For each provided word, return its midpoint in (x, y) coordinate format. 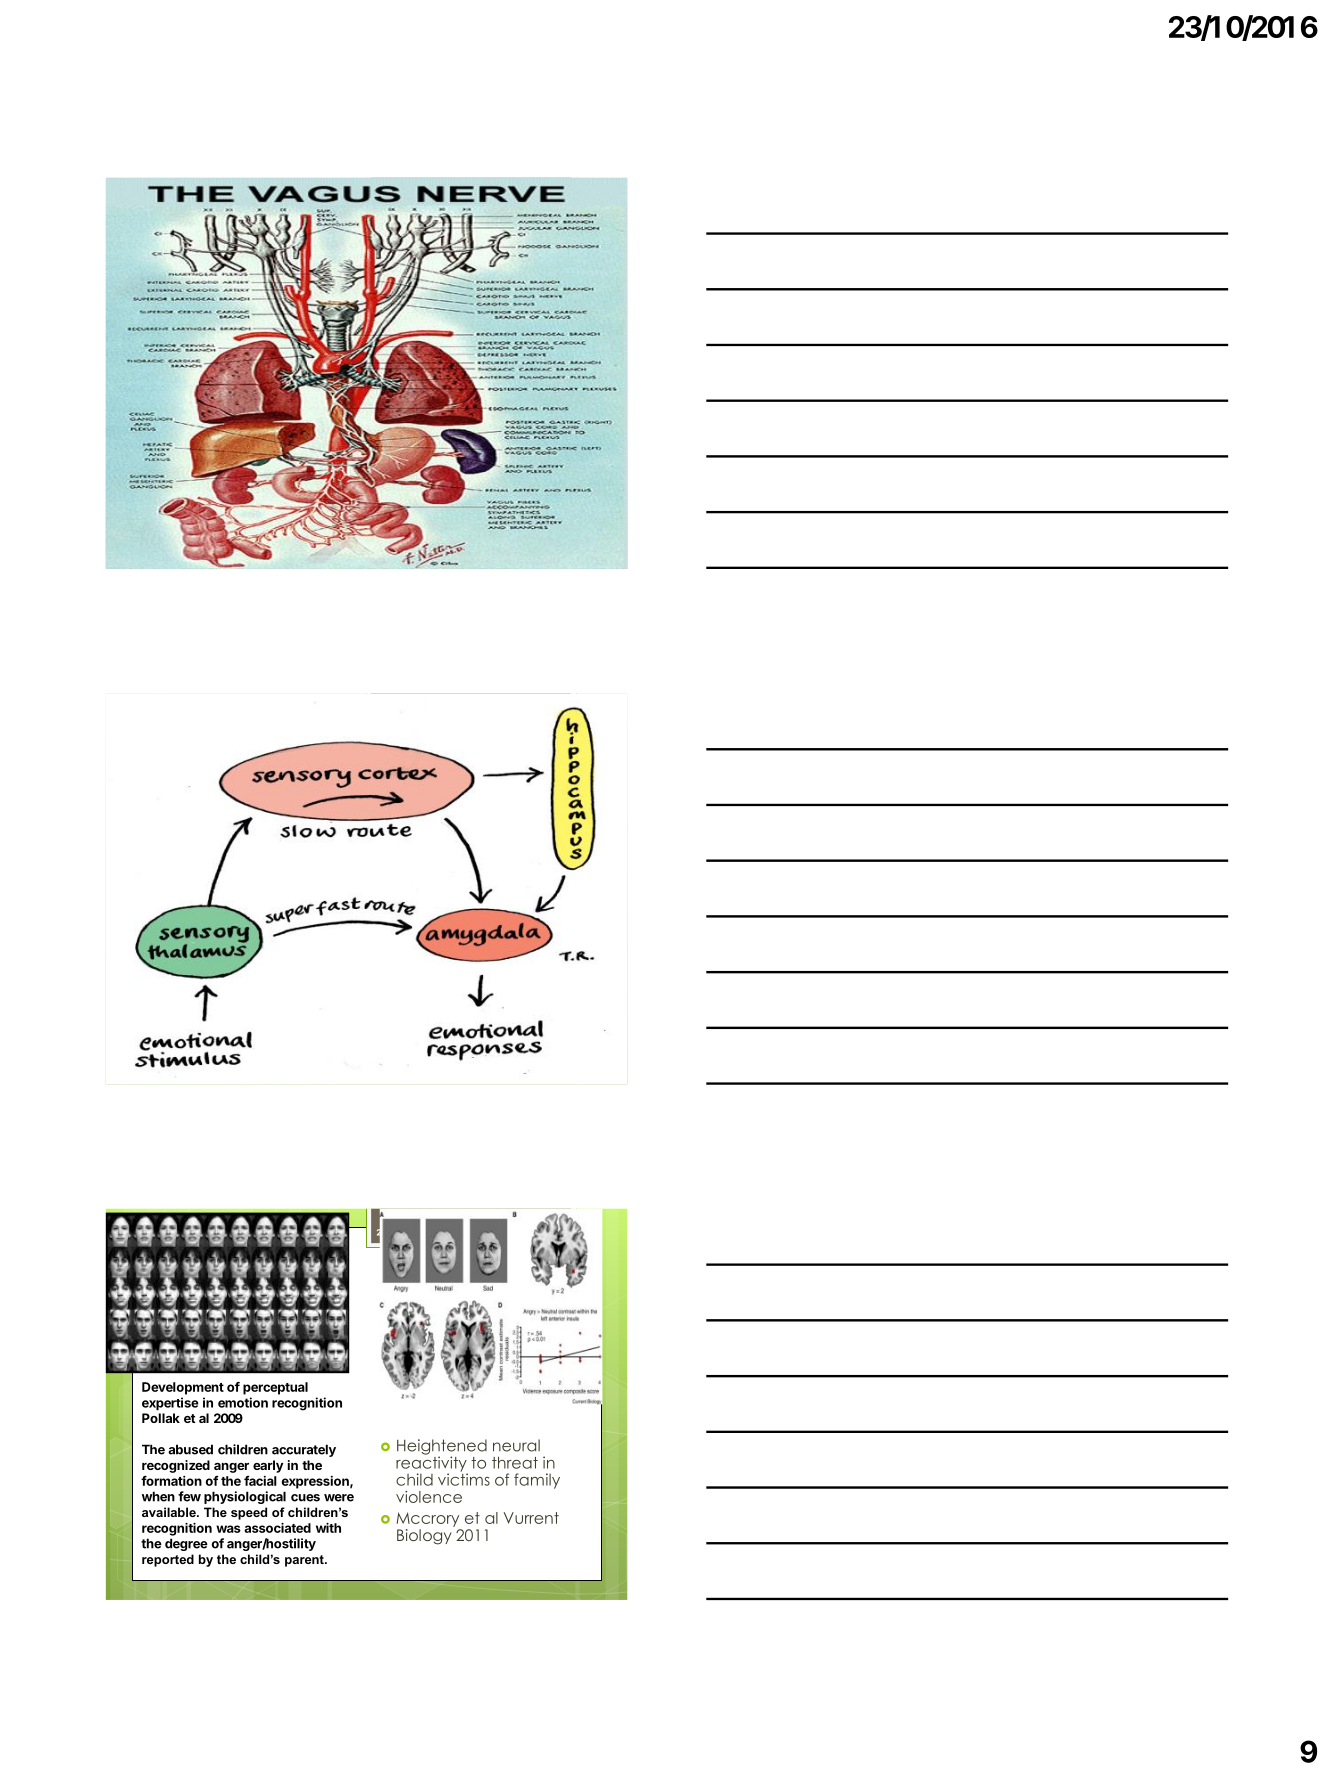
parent (305, 1561)
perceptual (275, 1388)
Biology (424, 1537)
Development (183, 1388)
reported (168, 1560)
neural (516, 1445)
